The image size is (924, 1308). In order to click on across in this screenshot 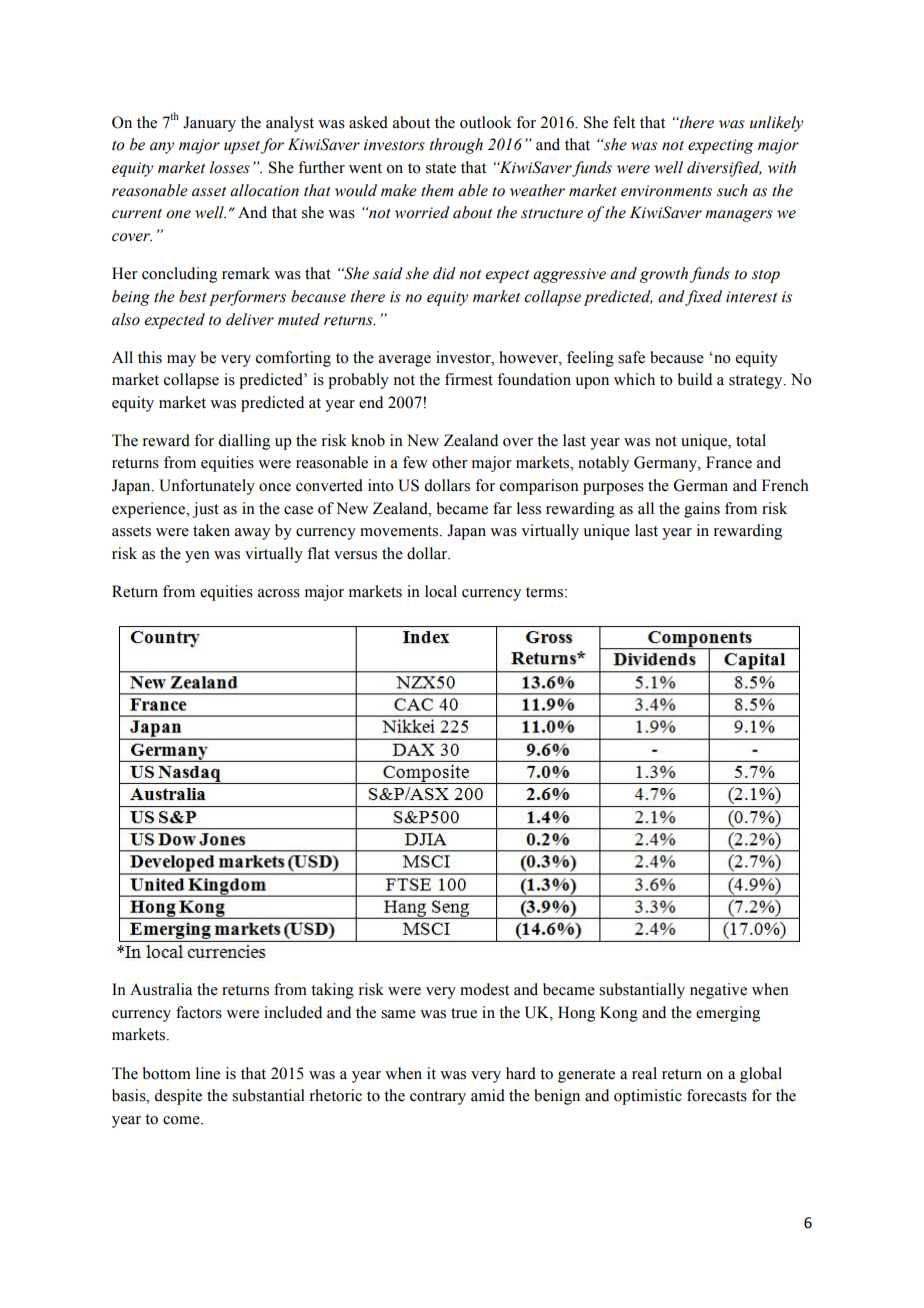, I will do `click(279, 593)`.
